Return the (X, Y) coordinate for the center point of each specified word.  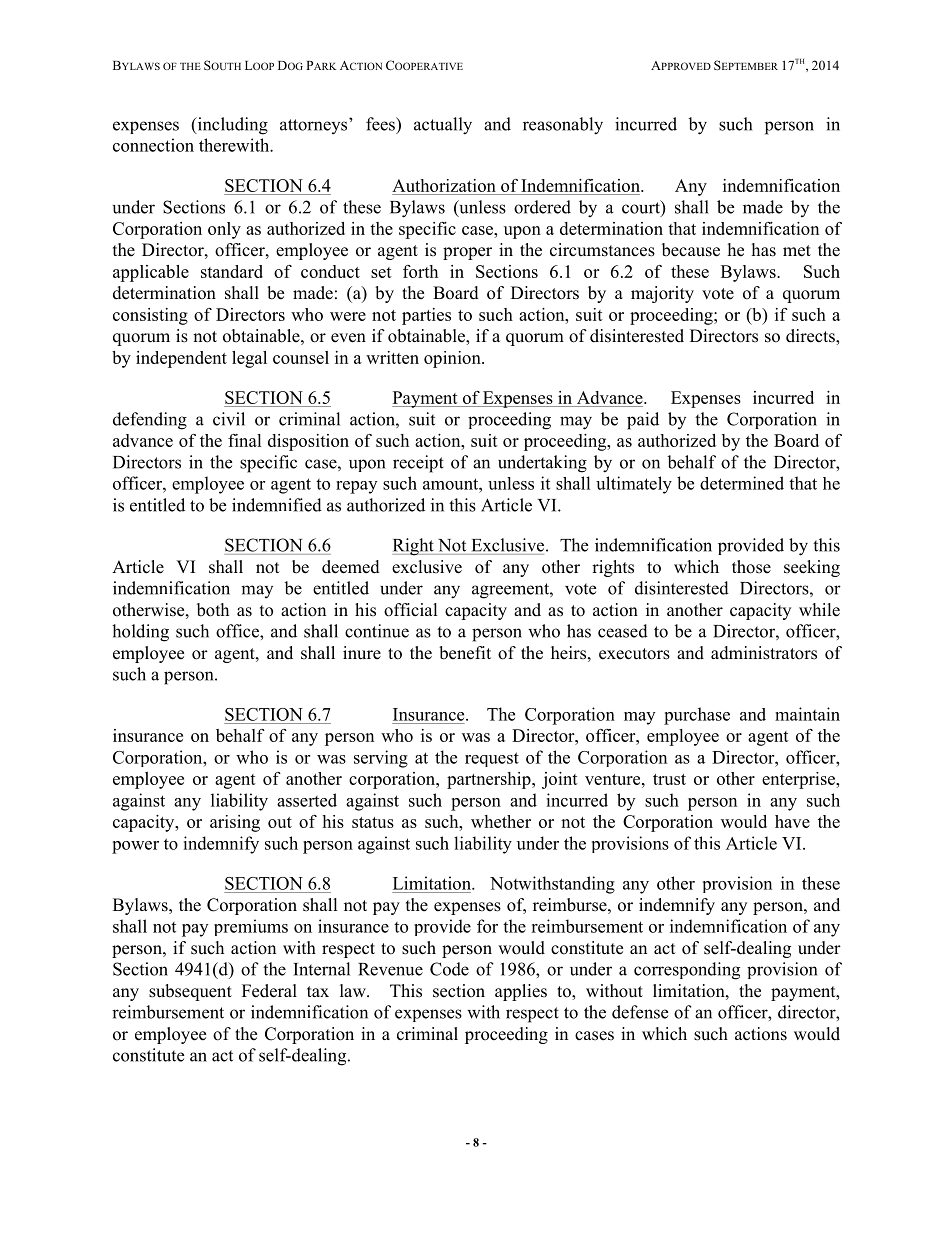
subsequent (190, 992)
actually (443, 126)
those (751, 567)
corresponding (687, 971)
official (411, 610)
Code (449, 969)
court (642, 208)
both (213, 610)
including (231, 126)
